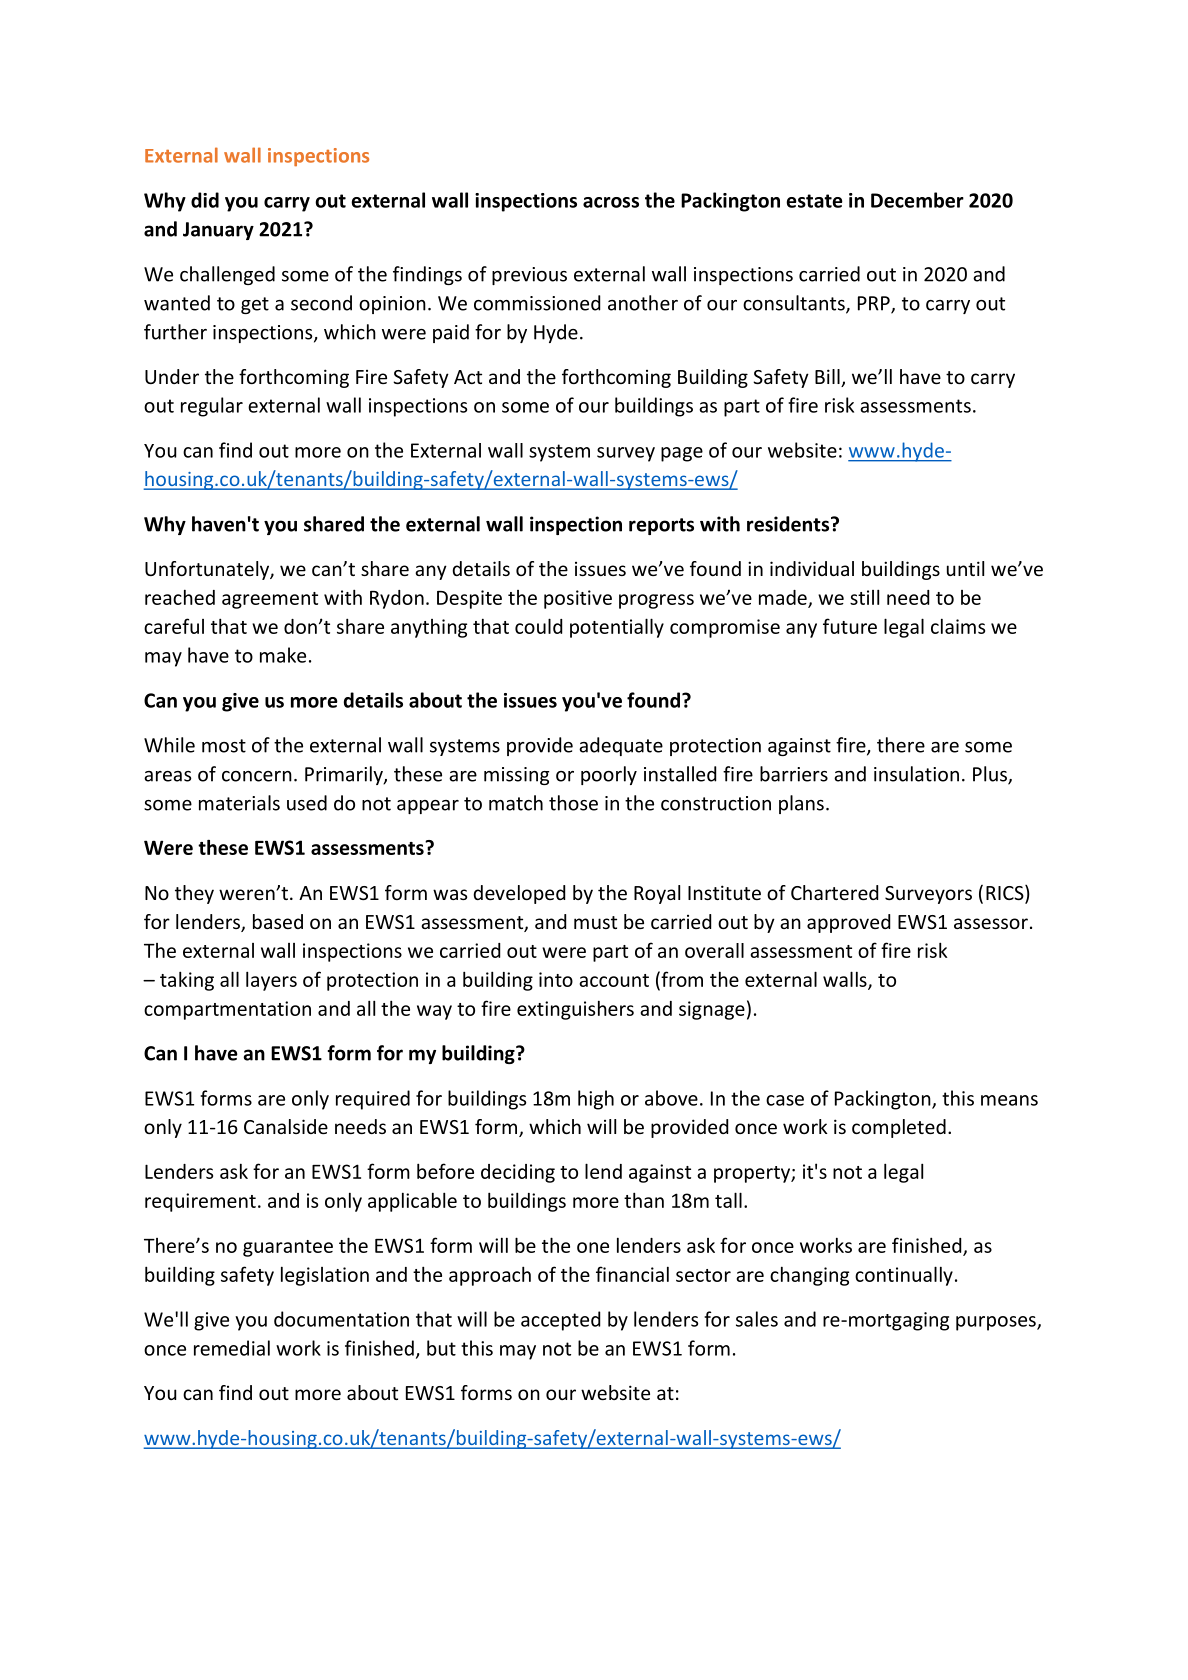 This screenshot has height=1680, width=1188. Describe the element at coordinates (965, 568) in the screenshot. I see `until` at that location.
